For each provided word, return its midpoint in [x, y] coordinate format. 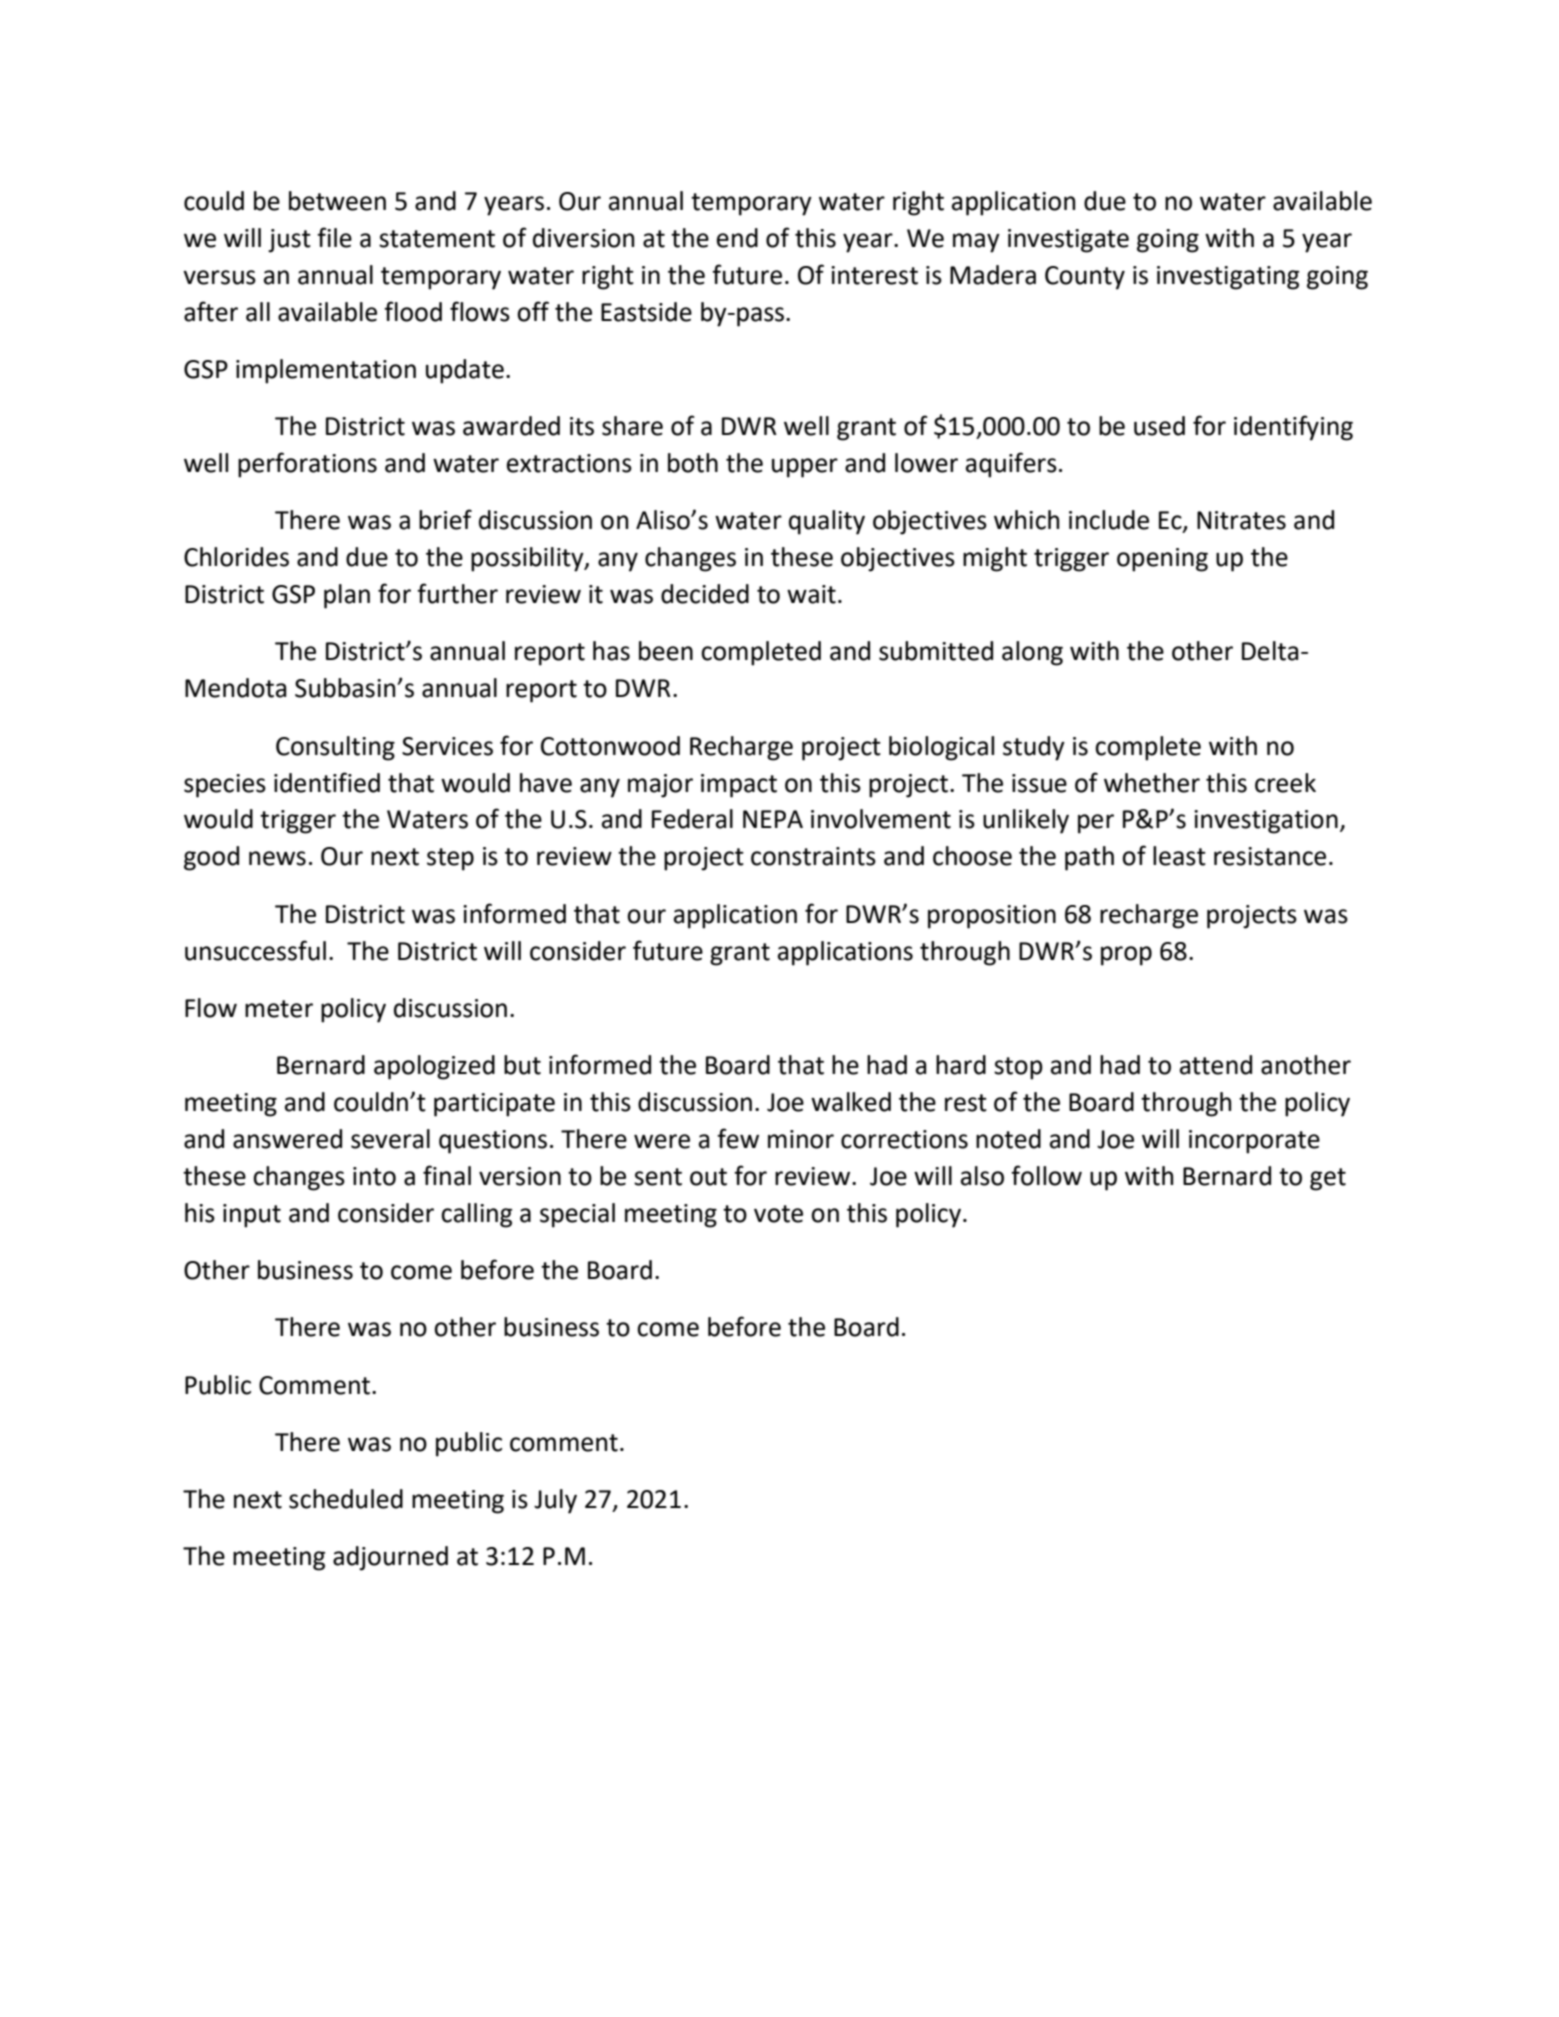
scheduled [346, 1499]
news [277, 858]
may [976, 243]
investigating [1228, 278]
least [1179, 856]
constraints [813, 856]
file [334, 237]
